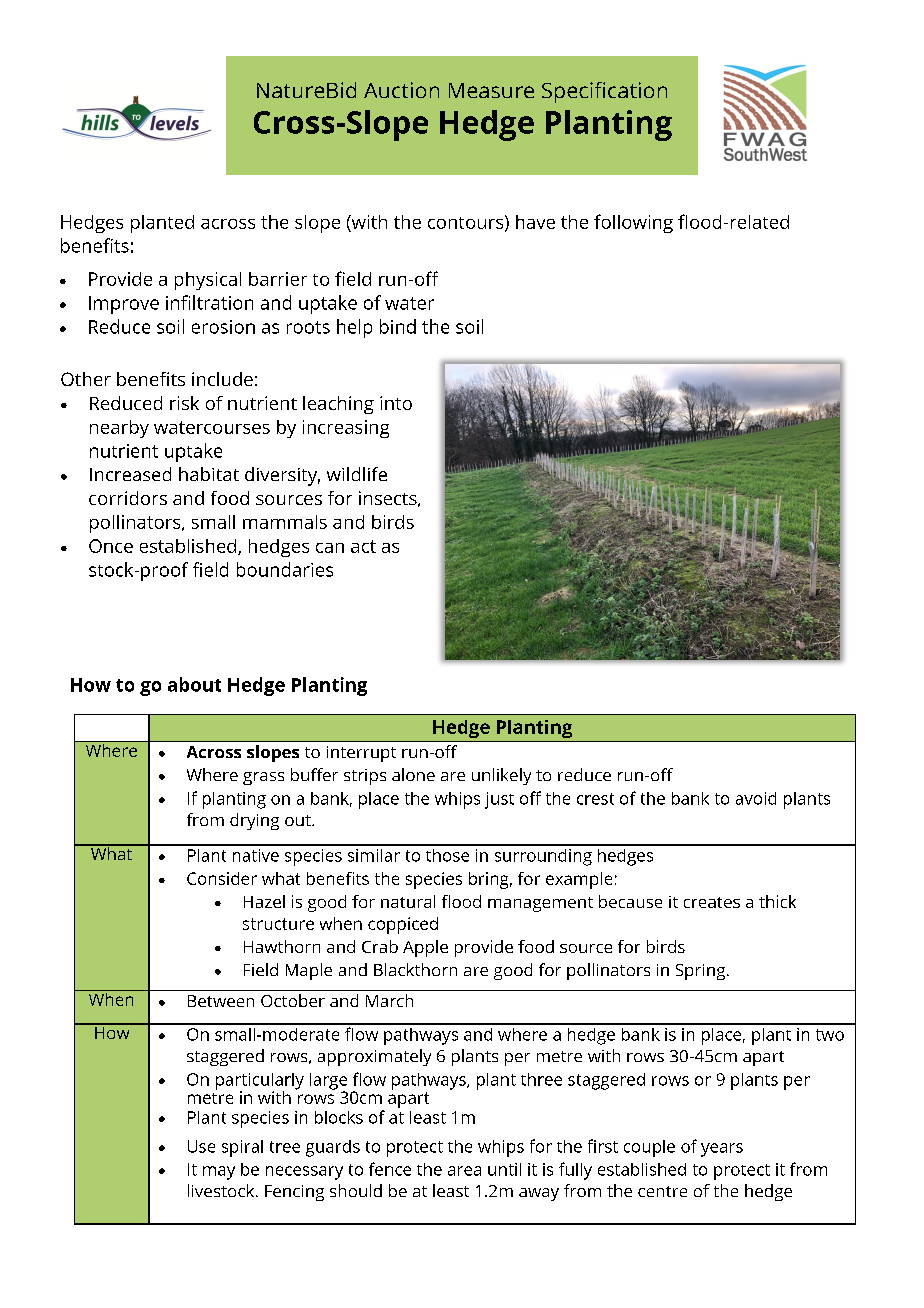 This screenshot has height=1308, width=924. What do you see at coordinates (209, 474) in the screenshot?
I see `habitat` at bounding box center [209, 474].
